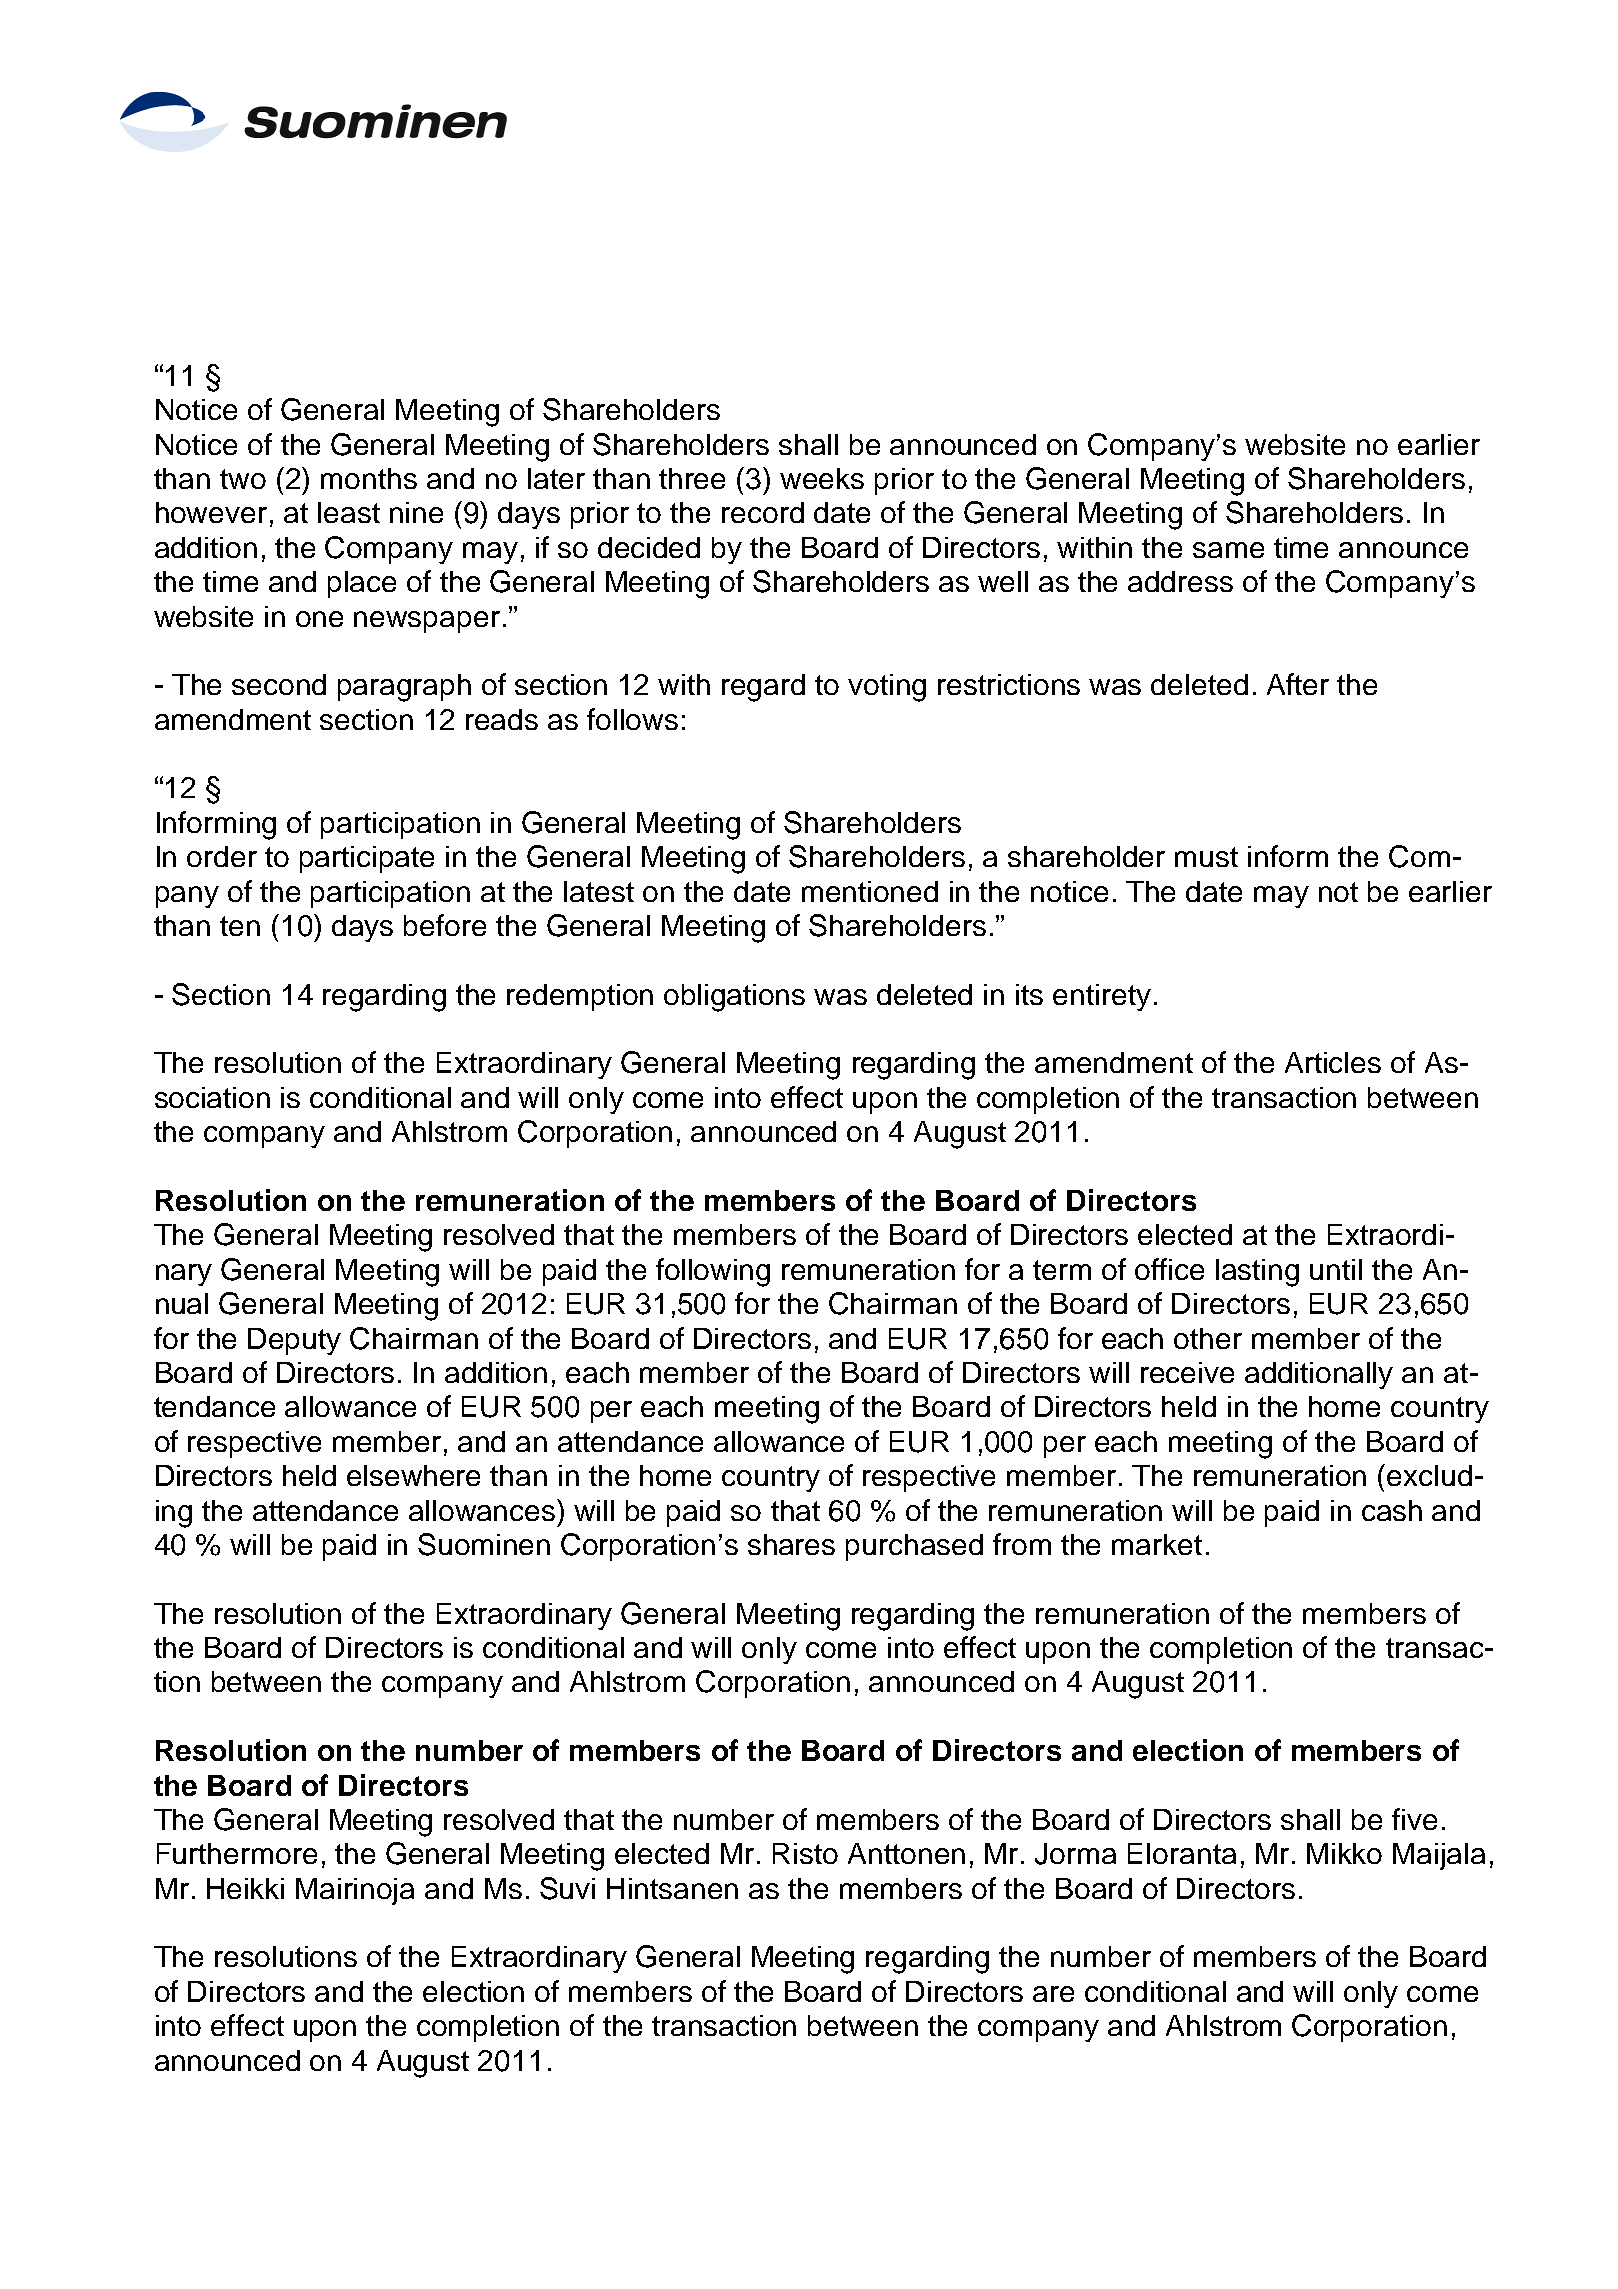 The image size is (1618, 2289). I want to click on Deputy, so click(294, 1341).
